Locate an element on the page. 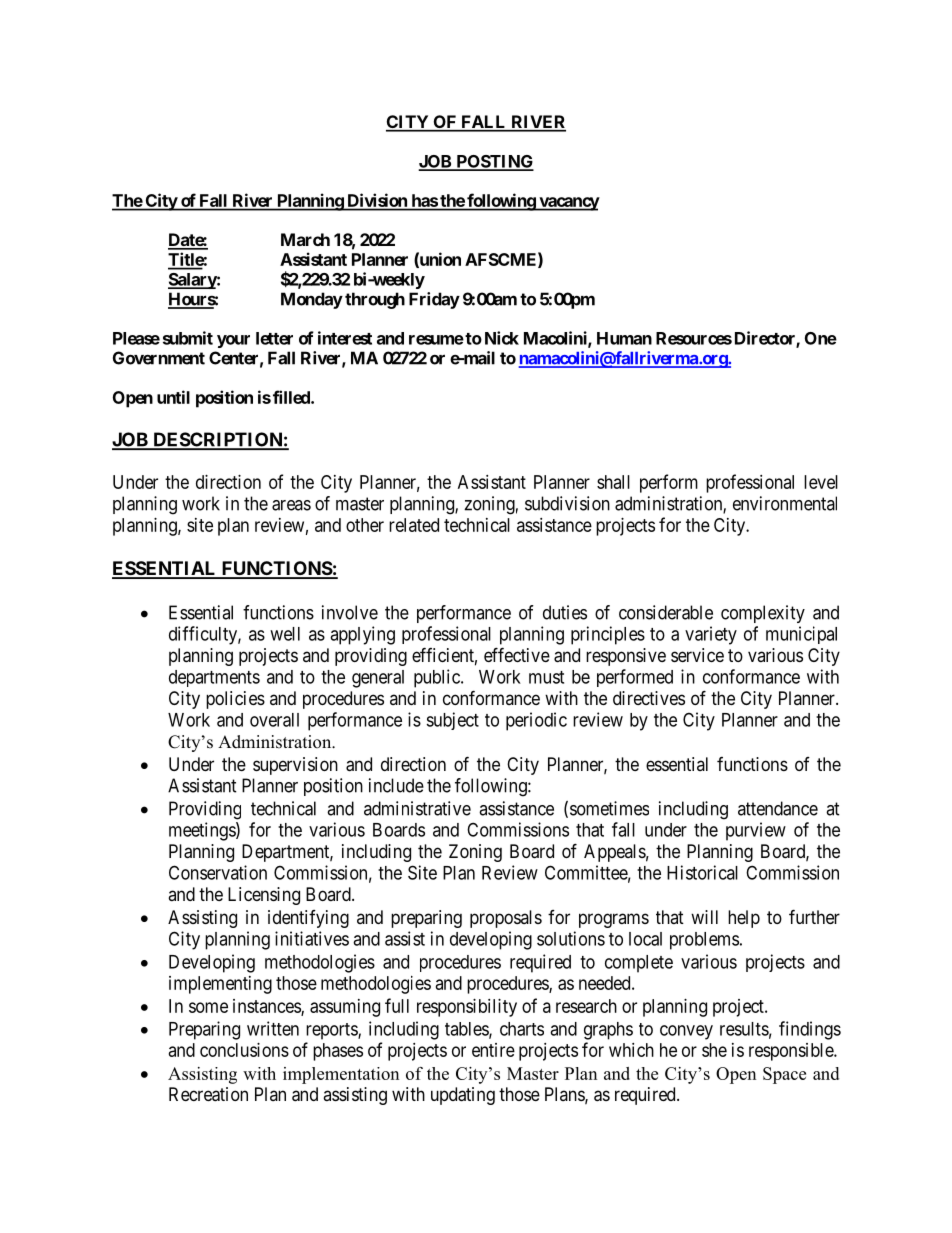 This image has width=952, height=1233. she is located at coordinates (714, 1050).
